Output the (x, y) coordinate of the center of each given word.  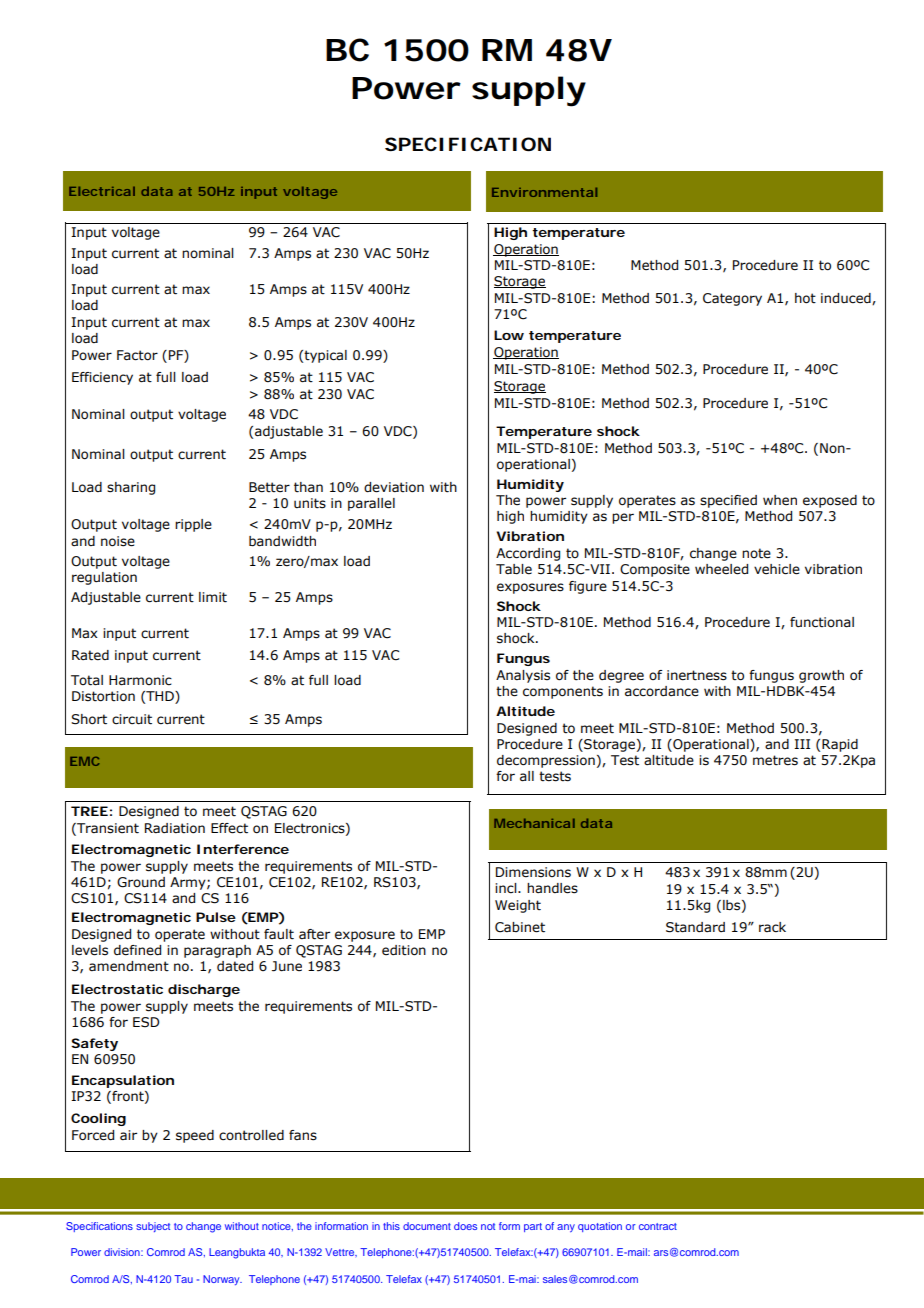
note (756, 553)
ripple (193, 525)
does (465, 1226)
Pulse (216, 917)
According (528, 554)
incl (507, 888)
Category (732, 299)
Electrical (102, 191)
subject (153, 1227)
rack (772, 927)
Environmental (544, 192)
